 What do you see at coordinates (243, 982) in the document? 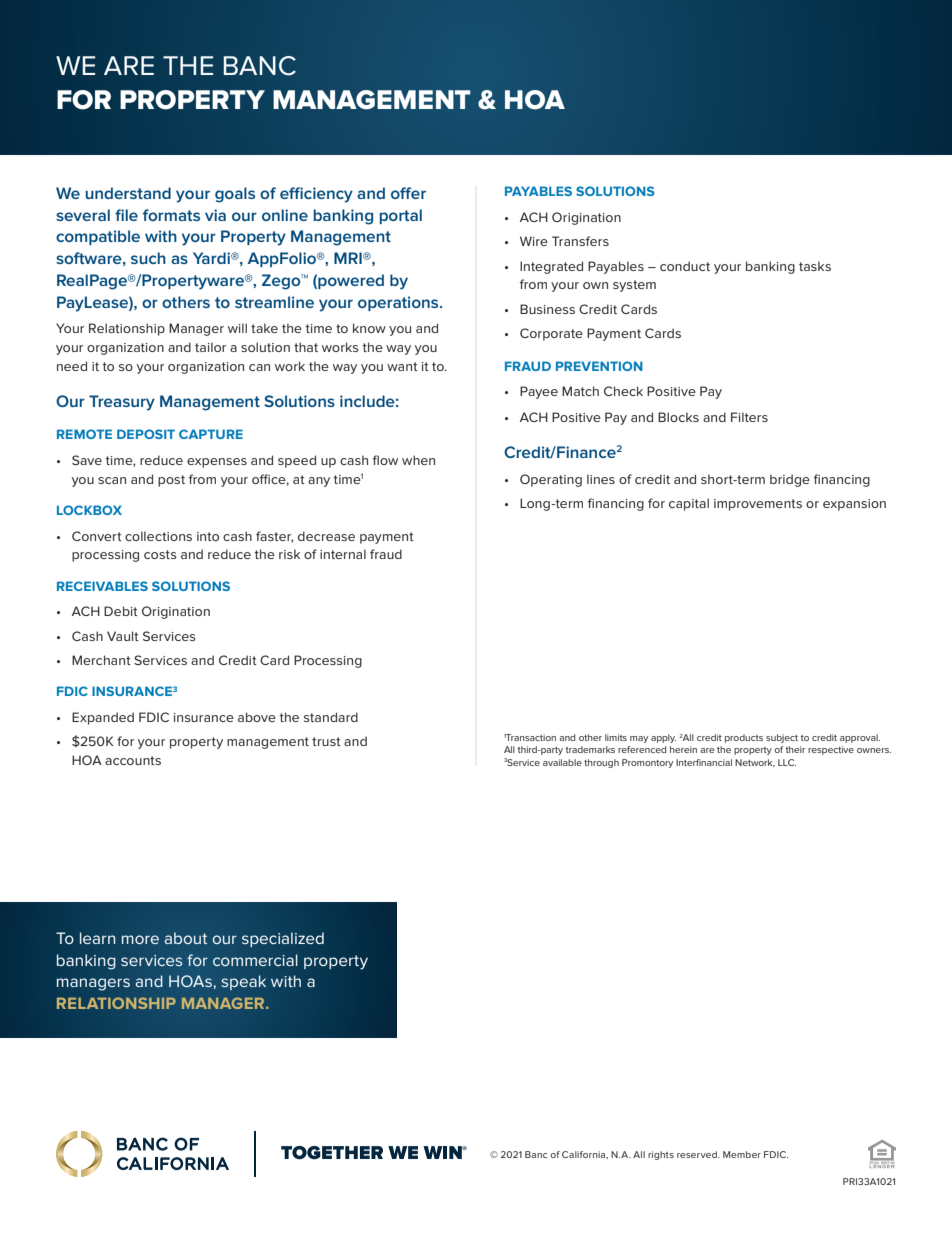
I see `speak` at bounding box center [243, 982].
